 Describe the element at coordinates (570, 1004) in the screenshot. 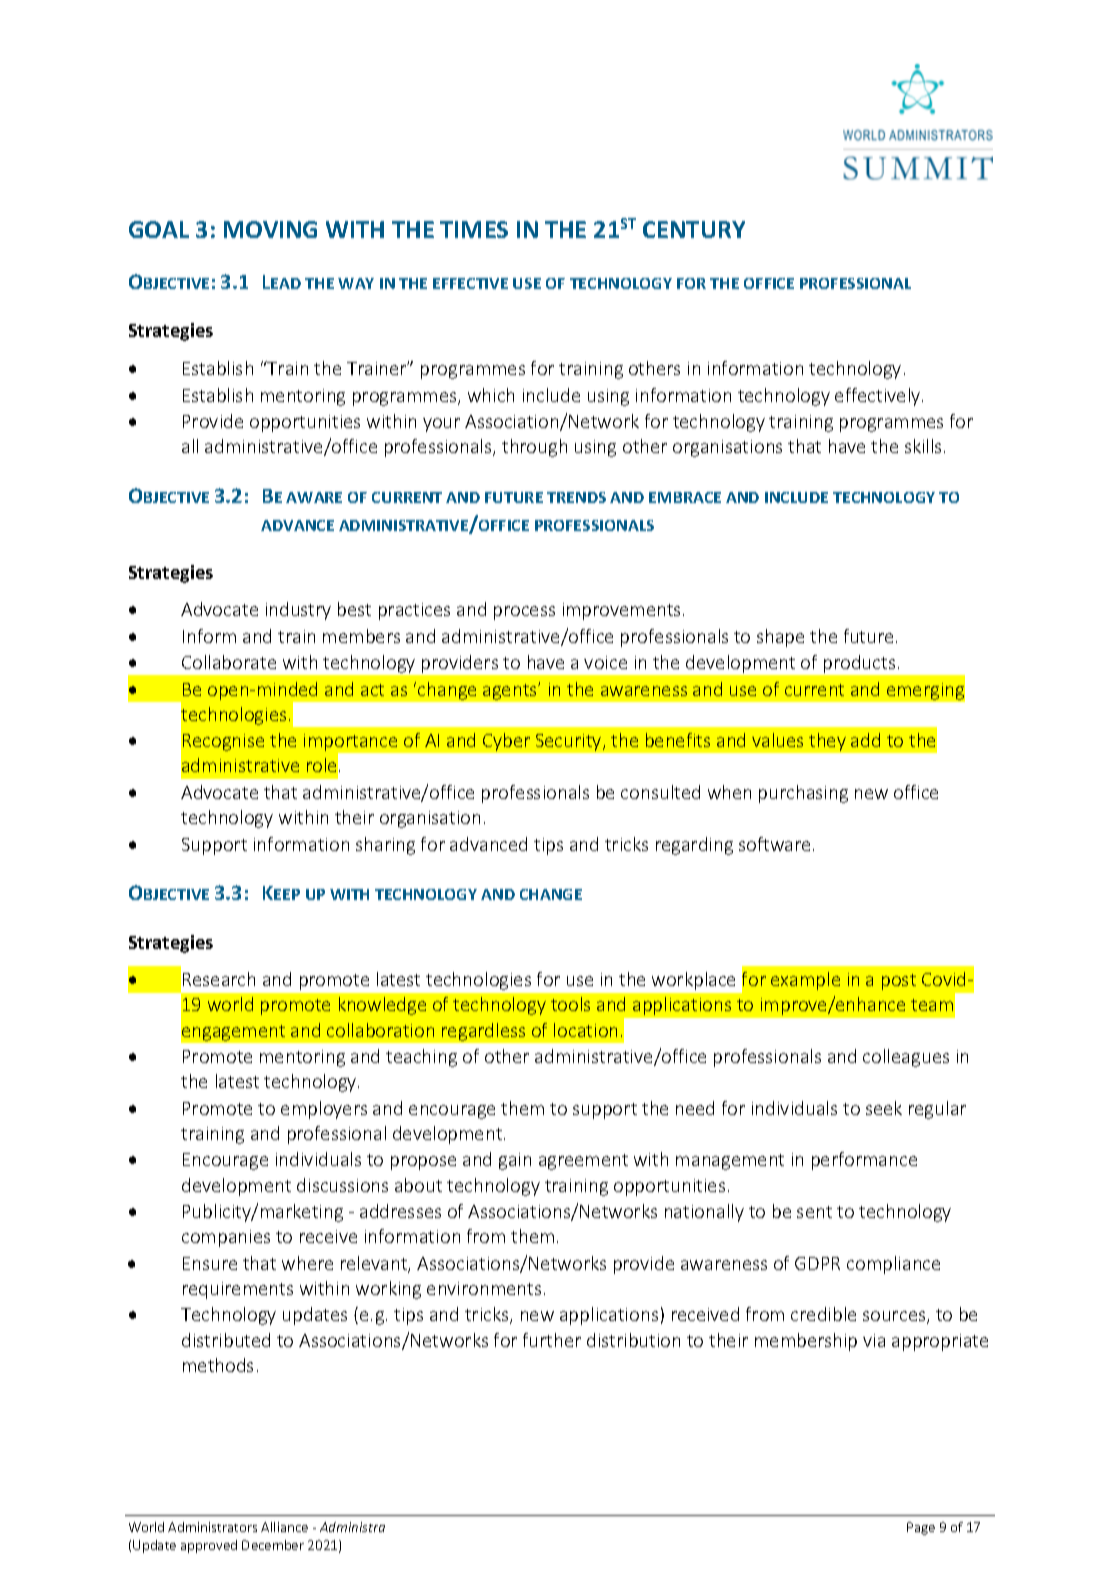

I see `tools` at that location.
